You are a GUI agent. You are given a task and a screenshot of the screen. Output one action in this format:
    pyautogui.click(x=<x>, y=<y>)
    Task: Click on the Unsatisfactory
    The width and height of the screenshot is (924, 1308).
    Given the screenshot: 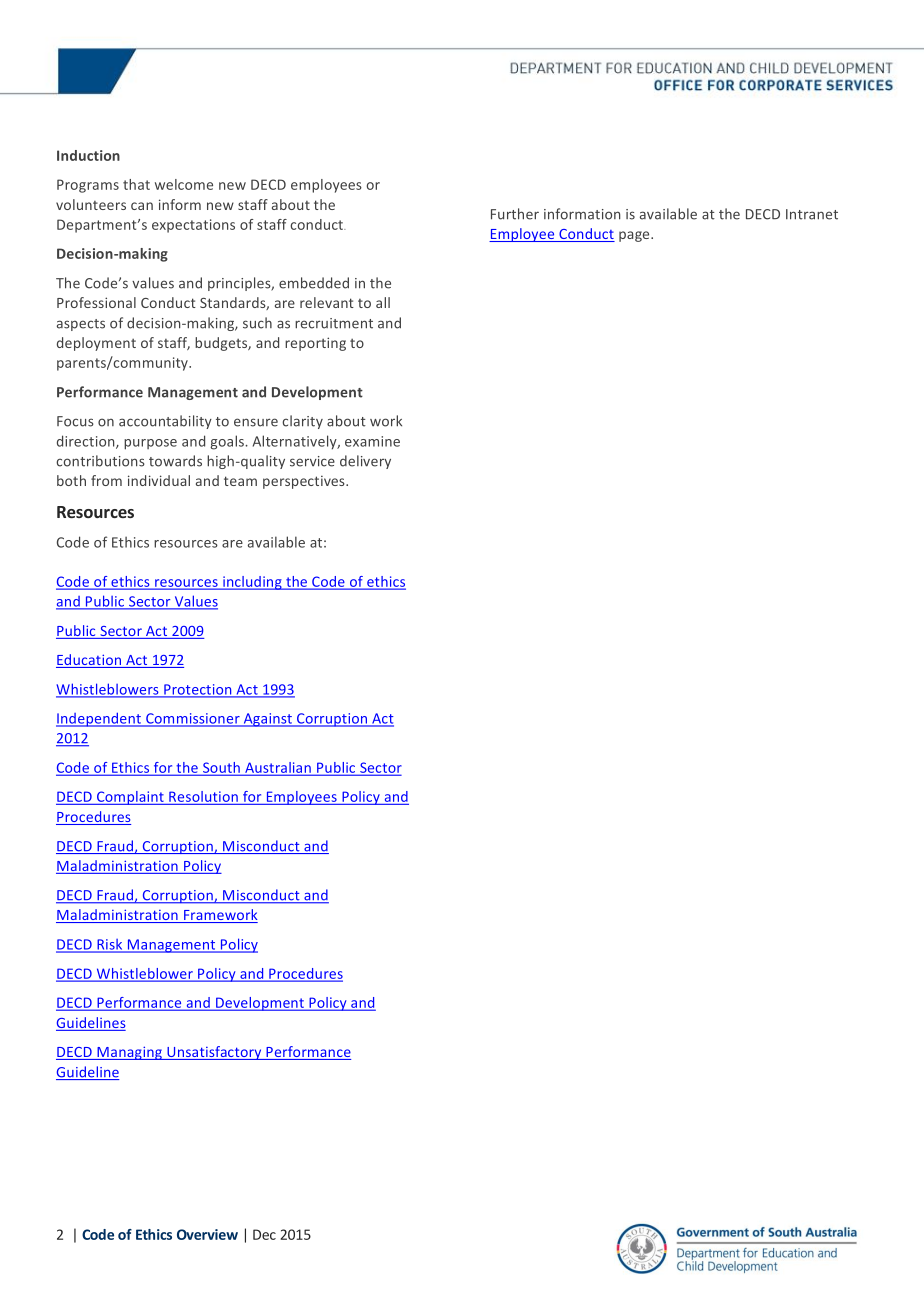 What is the action you would take?
    pyautogui.click(x=214, y=1053)
